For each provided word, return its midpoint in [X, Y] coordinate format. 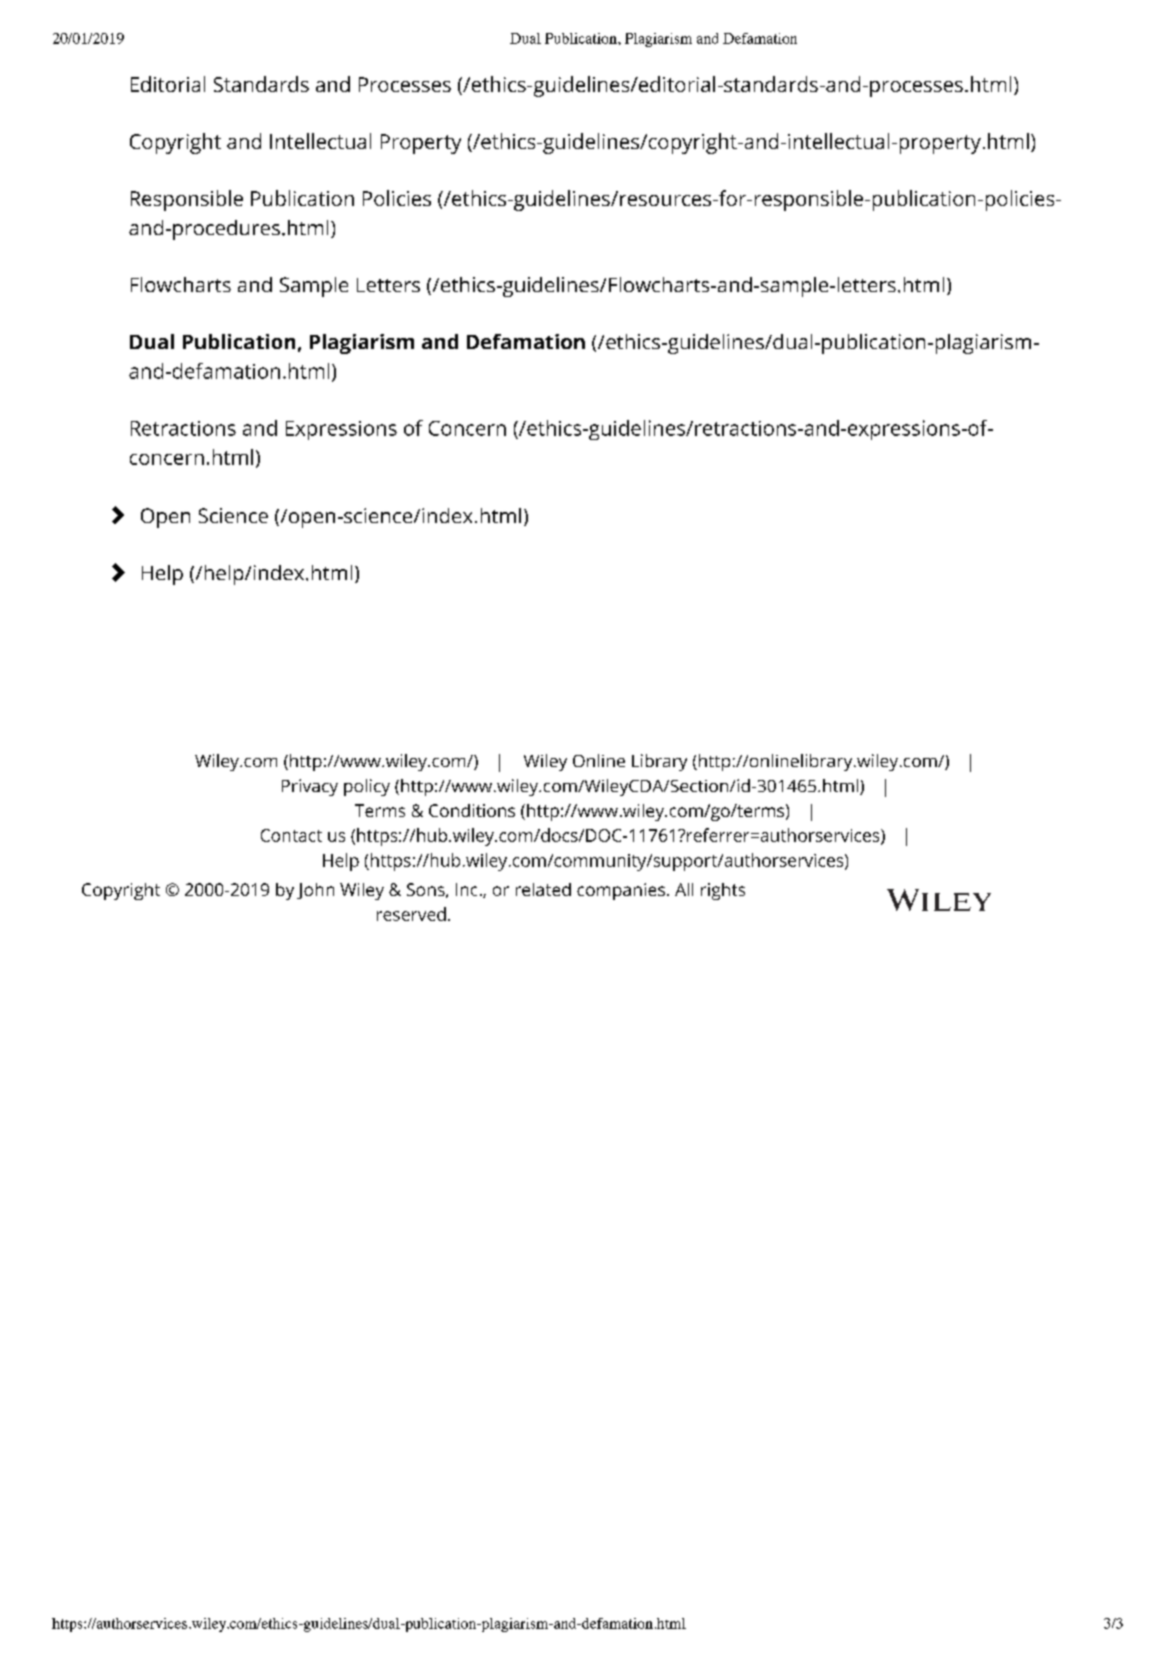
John [315, 891]
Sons [426, 889]
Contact [291, 835]
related [543, 889]
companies [621, 891]
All [684, 889]
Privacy [310, 787]
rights [723, 891]
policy [367, 787]
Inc [466, 889]
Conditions [472, 810]
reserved [411, 914]
